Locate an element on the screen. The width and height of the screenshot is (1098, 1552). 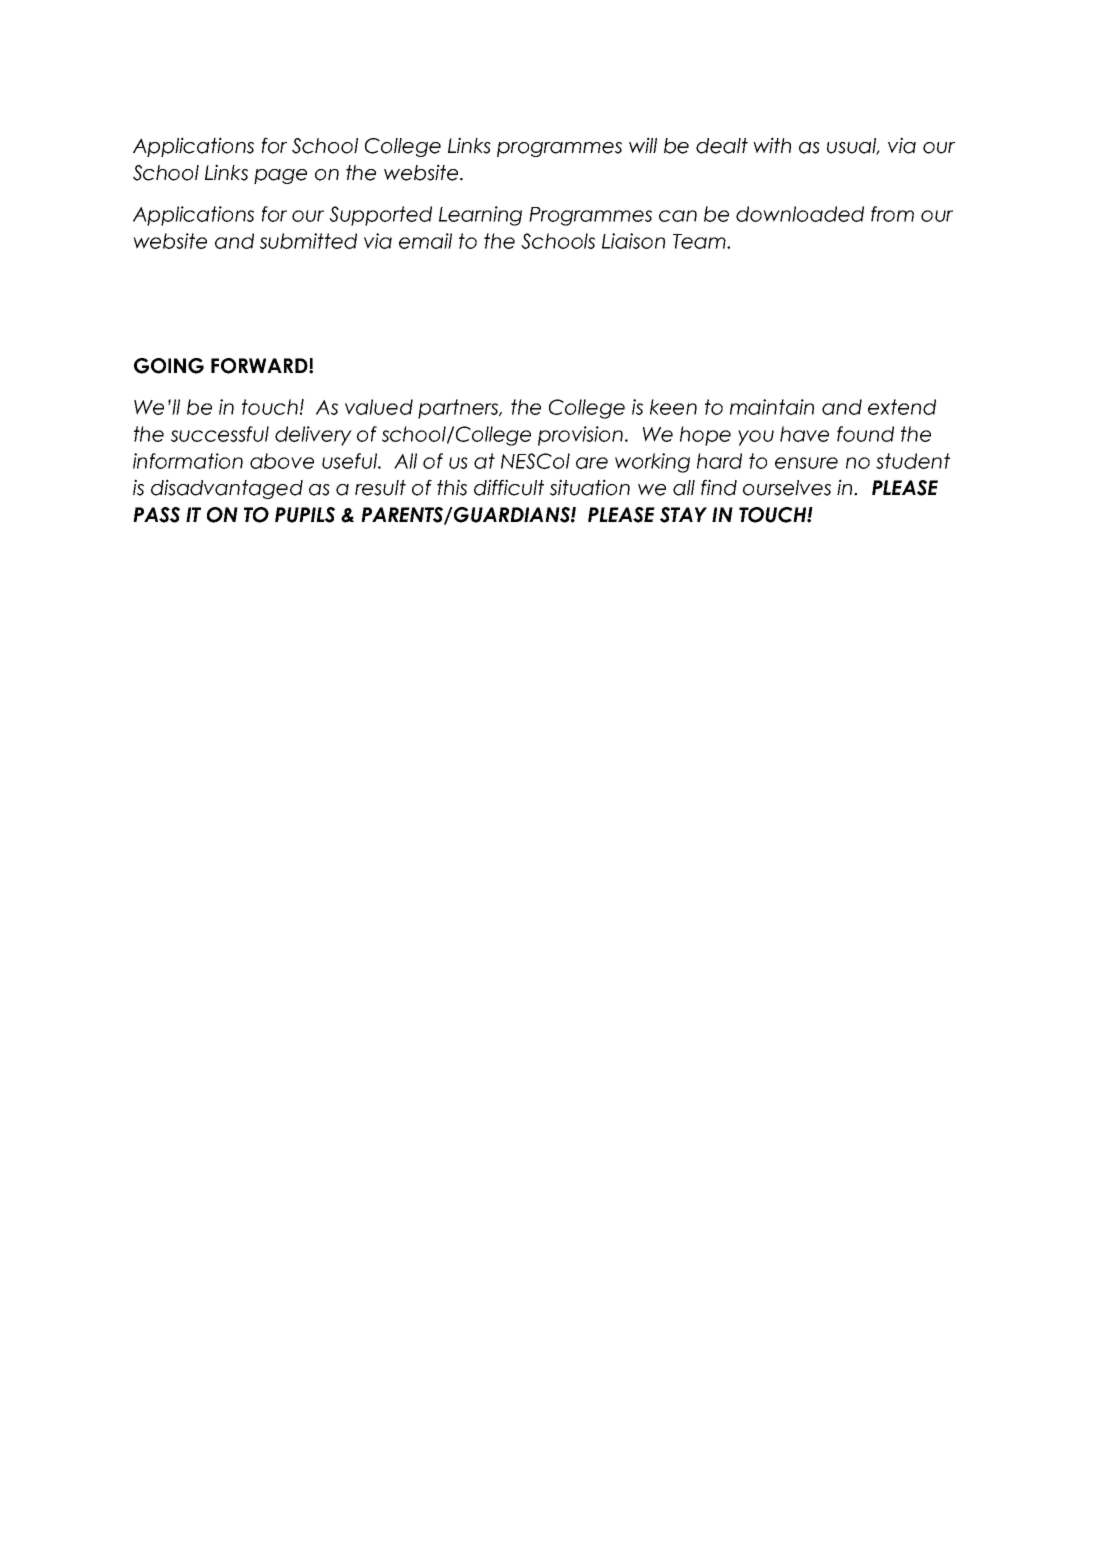
Liaison is located at coordinates (633, 241).
